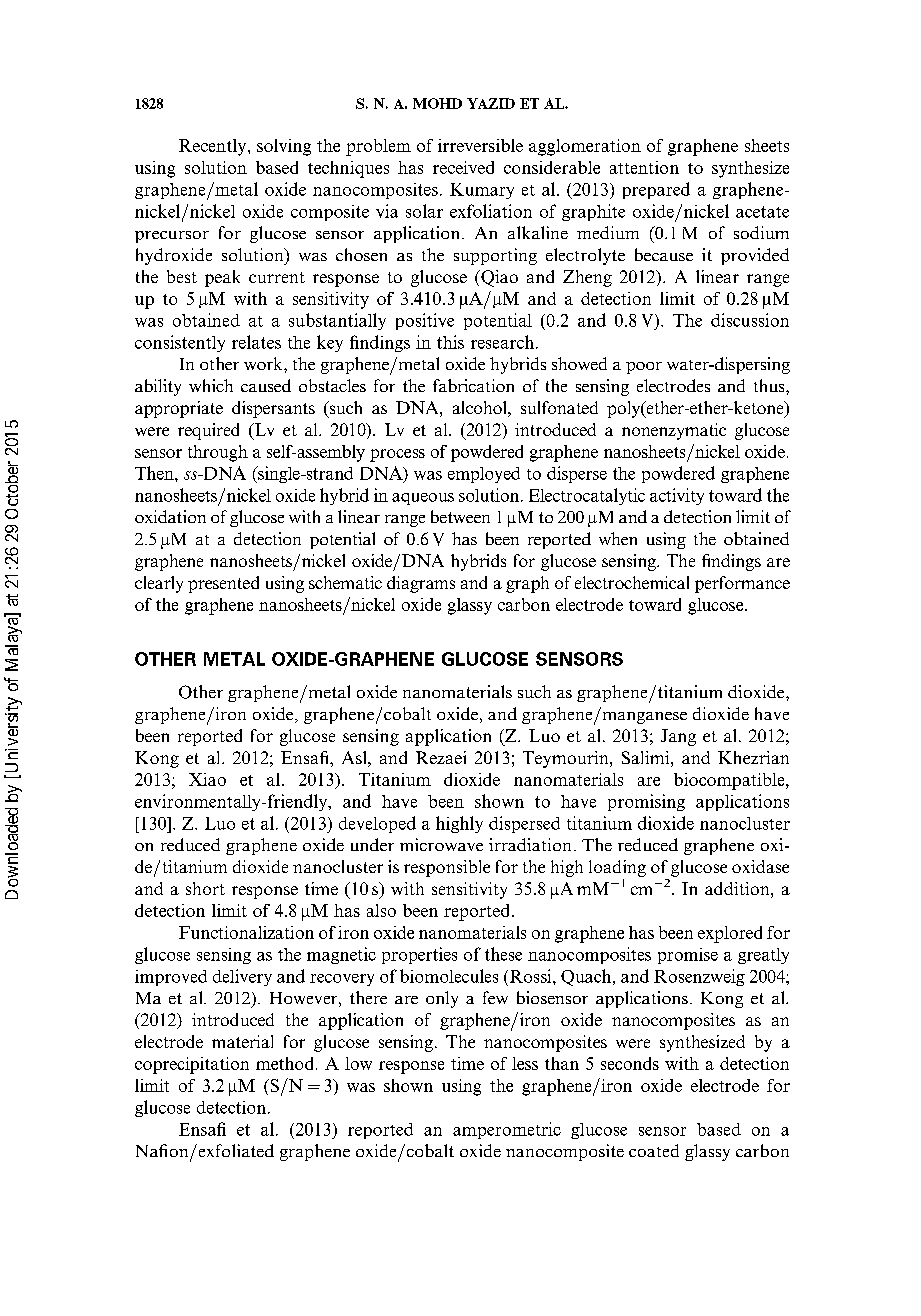  Describe the element at coordinates (286, 1063) in the page. I see `method` at that location.
